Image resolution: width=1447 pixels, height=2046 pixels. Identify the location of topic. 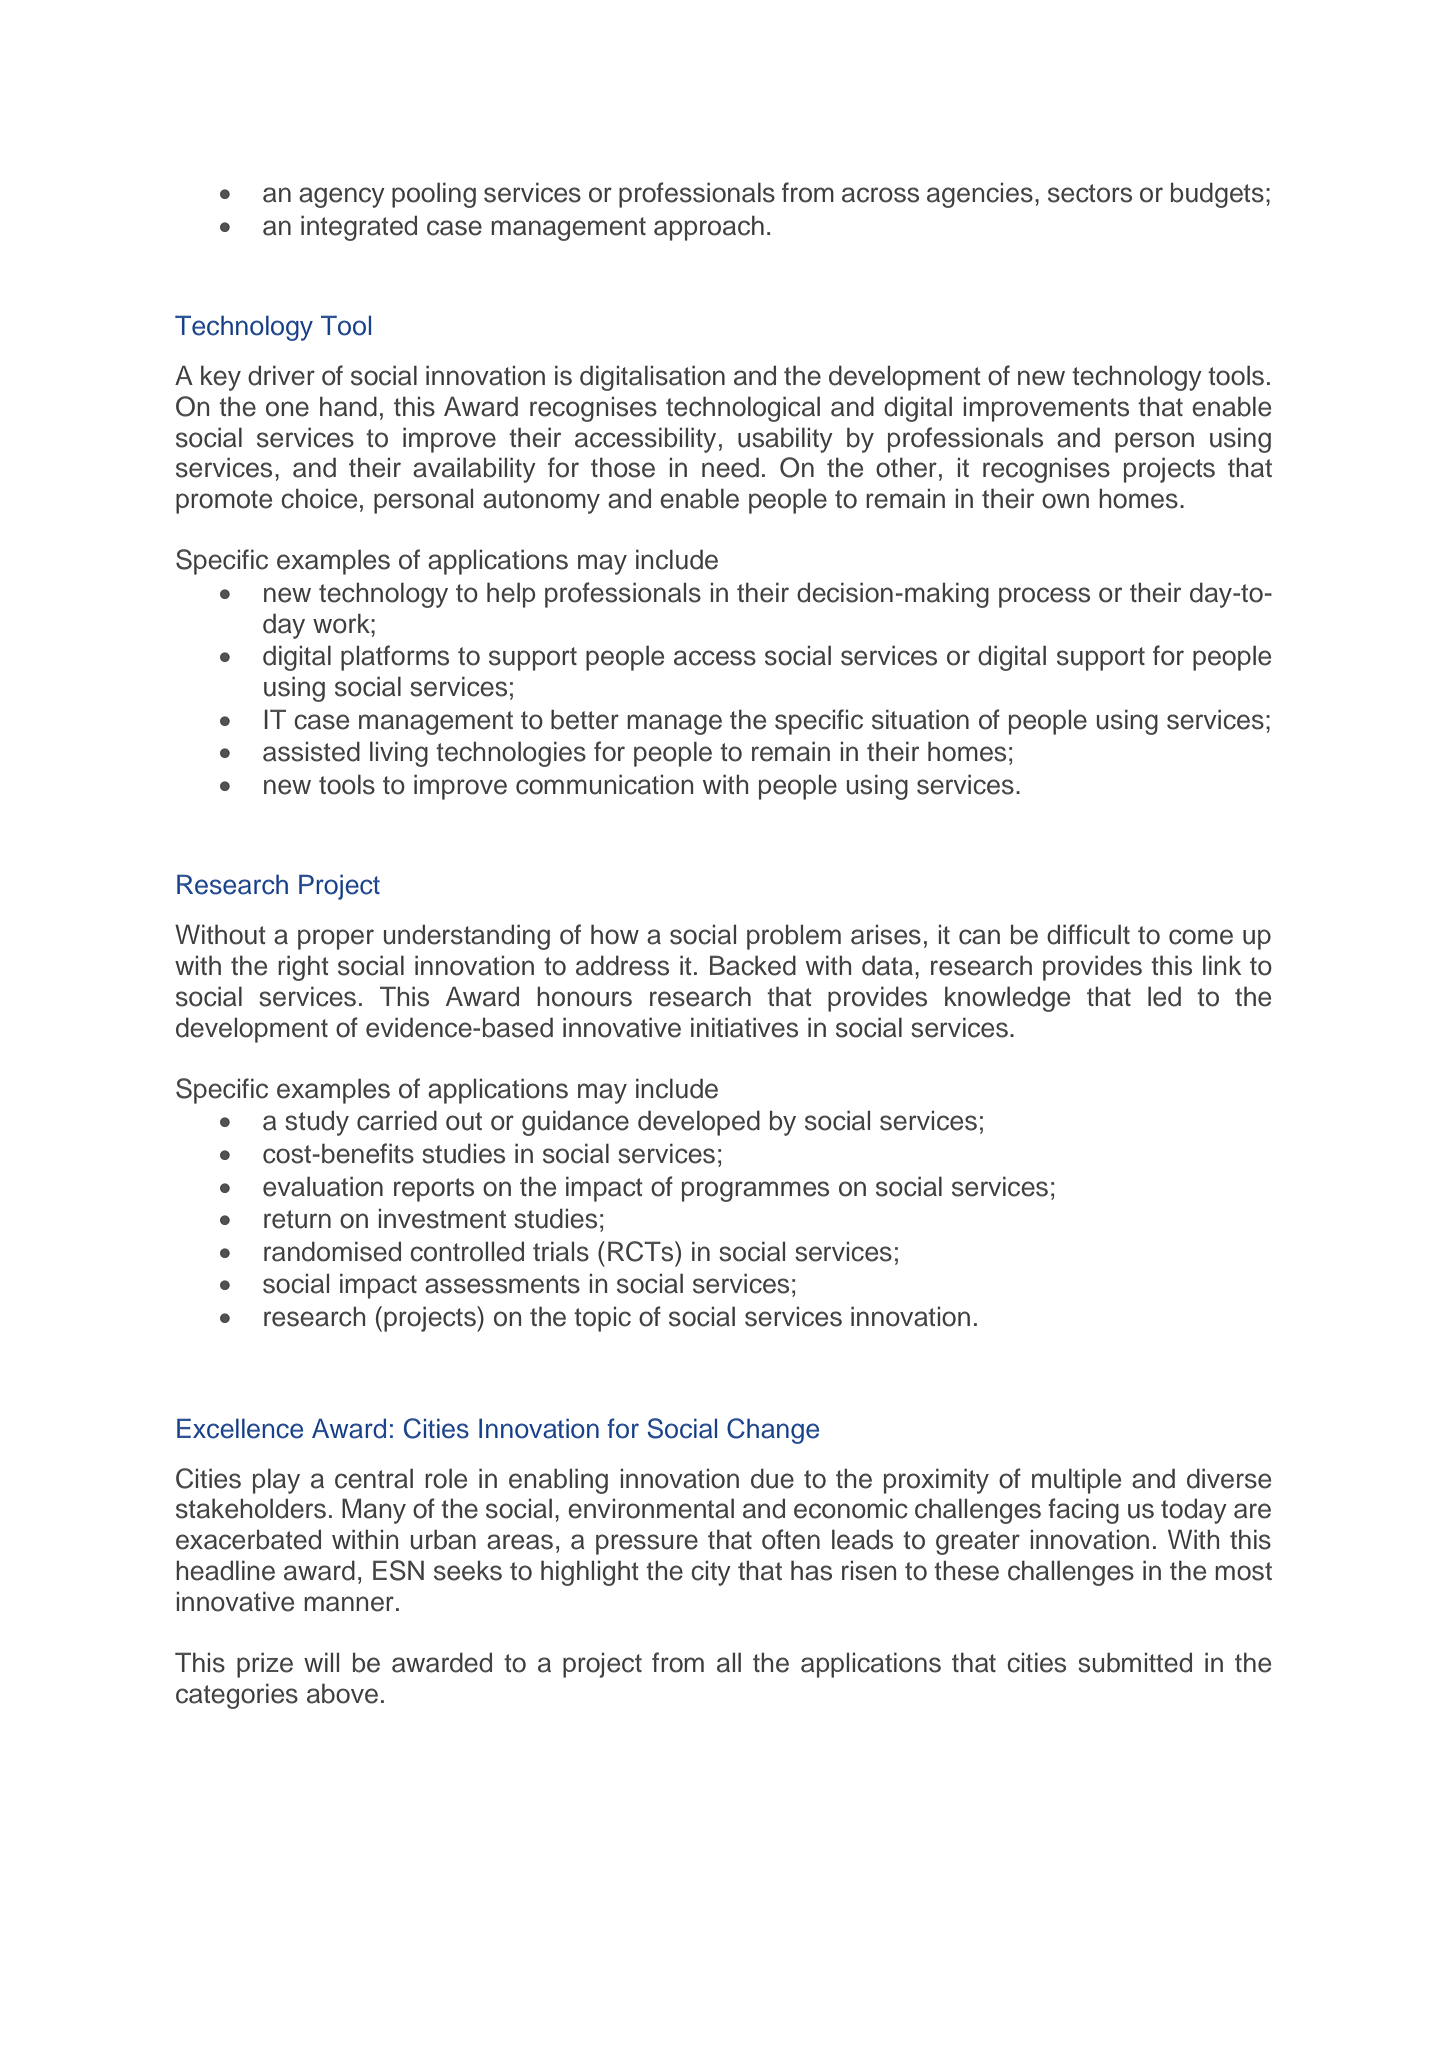
(602, 1319).
